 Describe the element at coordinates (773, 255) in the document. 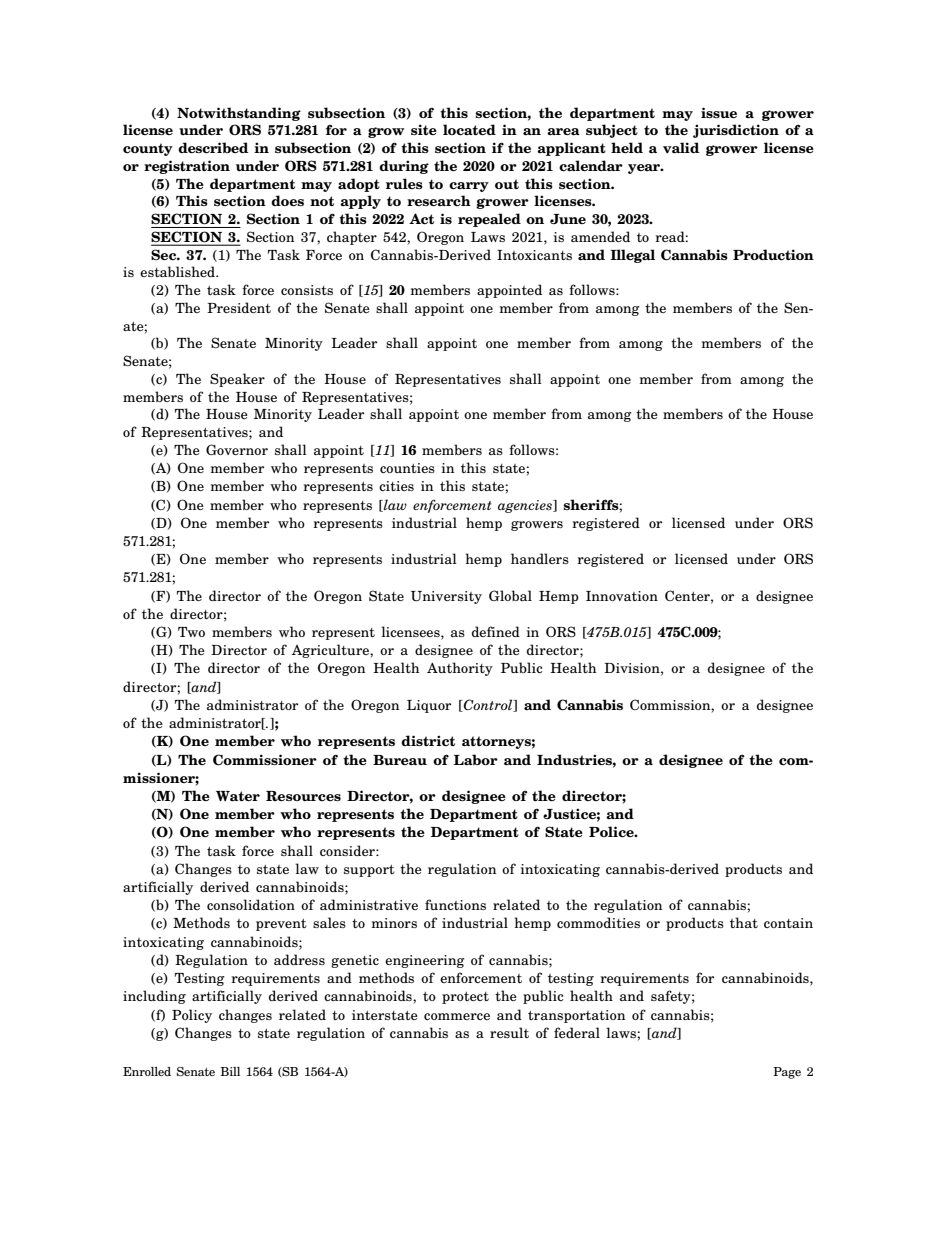

I see `Production` at that location.
